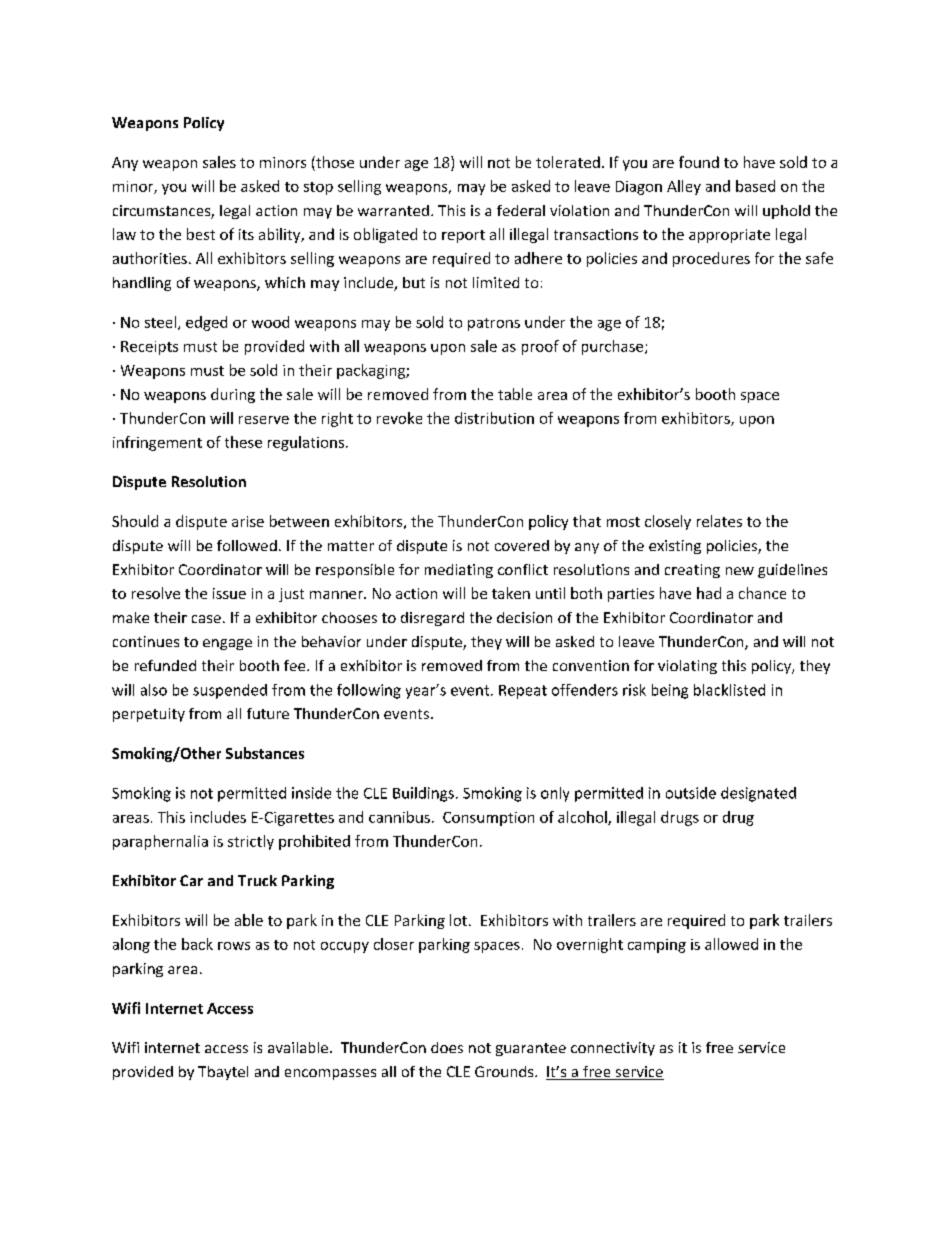  Describe the element at coordinates (201, 234) in the screenshot. I see `best` at that location.
